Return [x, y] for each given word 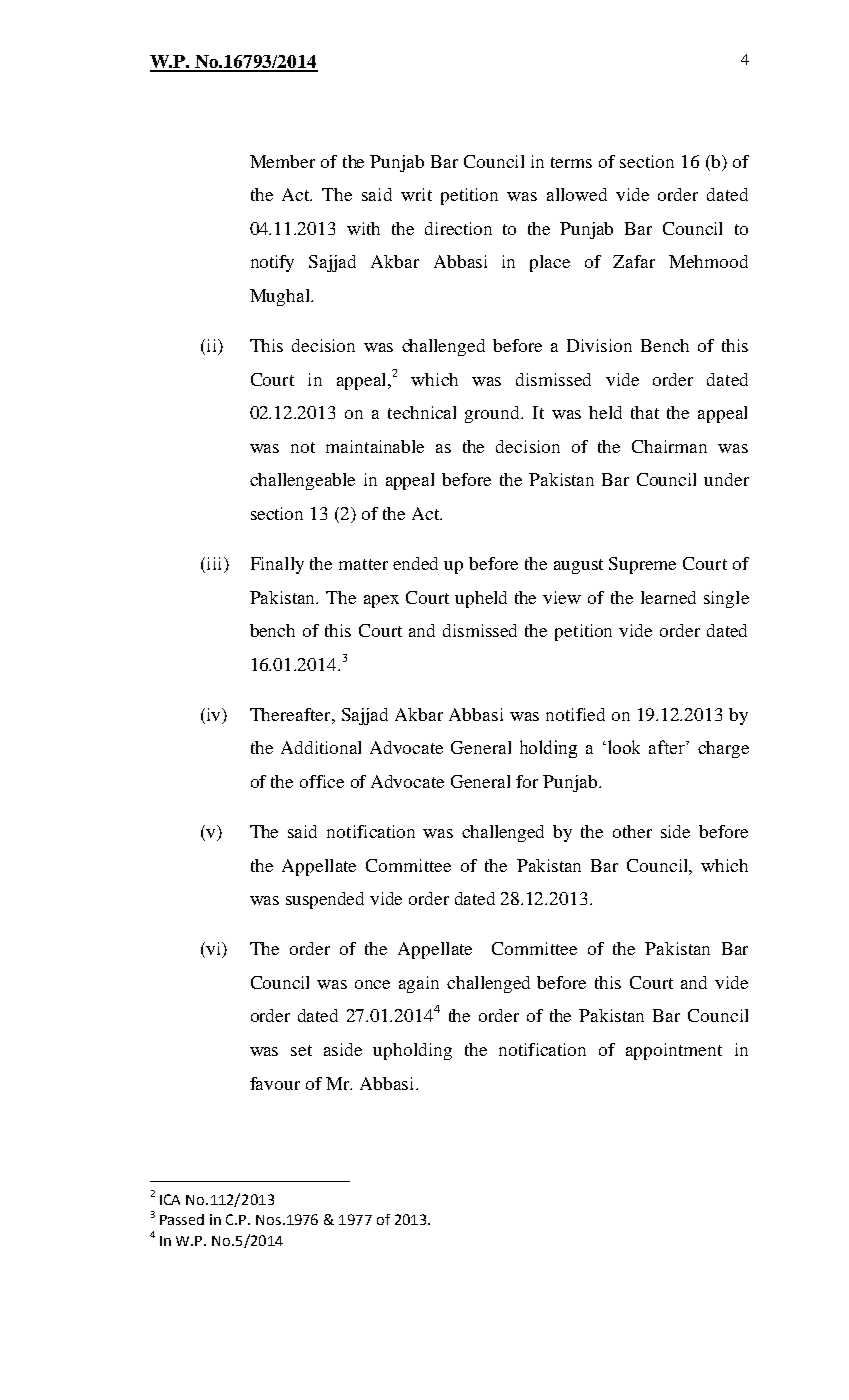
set [301, 1050]
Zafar [634, 261]
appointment [674, 1051]
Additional [321, 747]
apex [381, 601]
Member [282, 161]
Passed [182, 1219]
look [624, 747]
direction [458, 228]
